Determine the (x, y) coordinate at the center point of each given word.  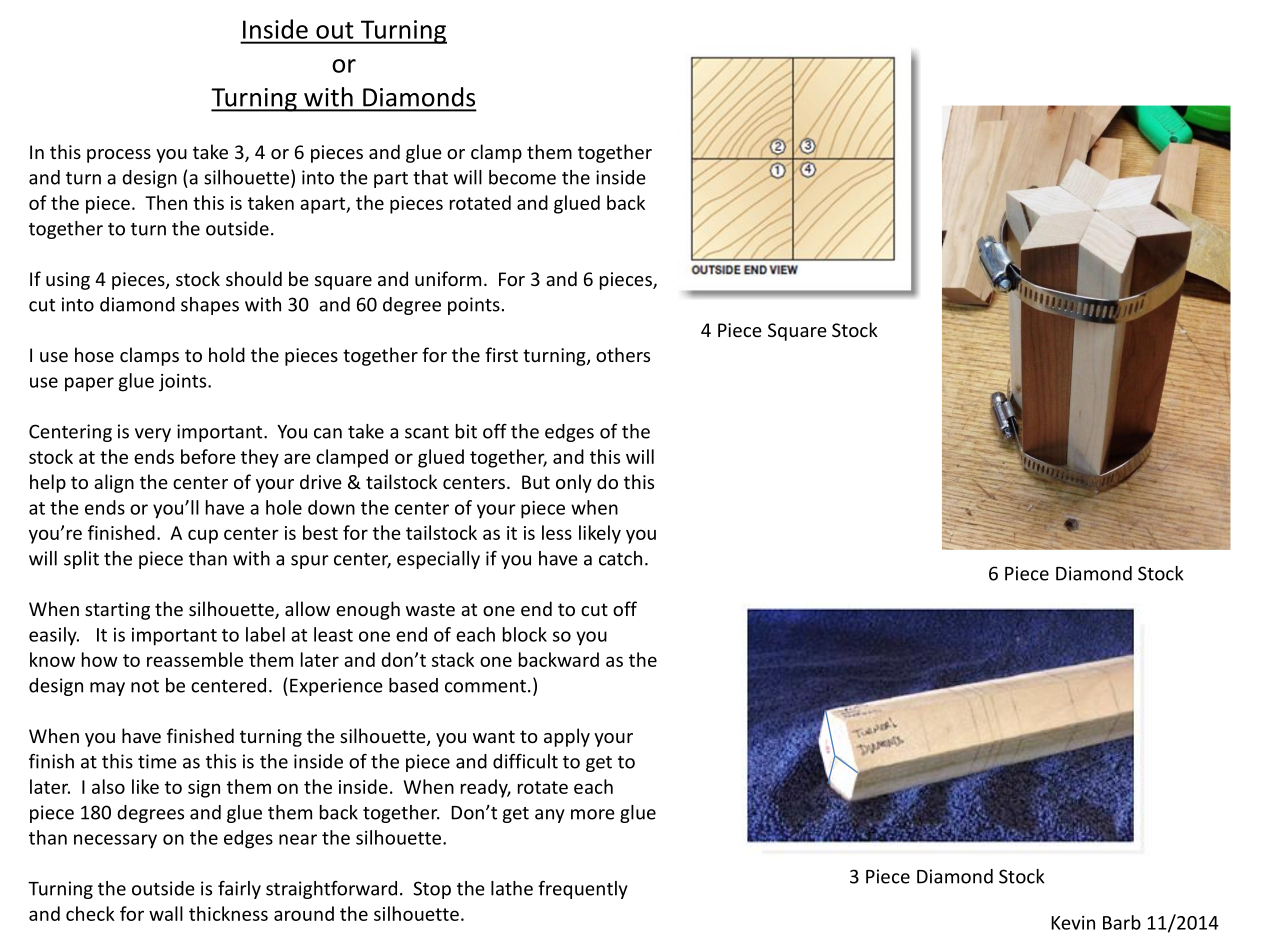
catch (620, 558)
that (430, 177)
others (623, 354)
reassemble (195, 659)
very (153, 435)
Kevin (1073, 923)
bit (466, 431)
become (522, 177)
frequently (583, 890)
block (525, 634)
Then (166, 202)
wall (166, 913)
